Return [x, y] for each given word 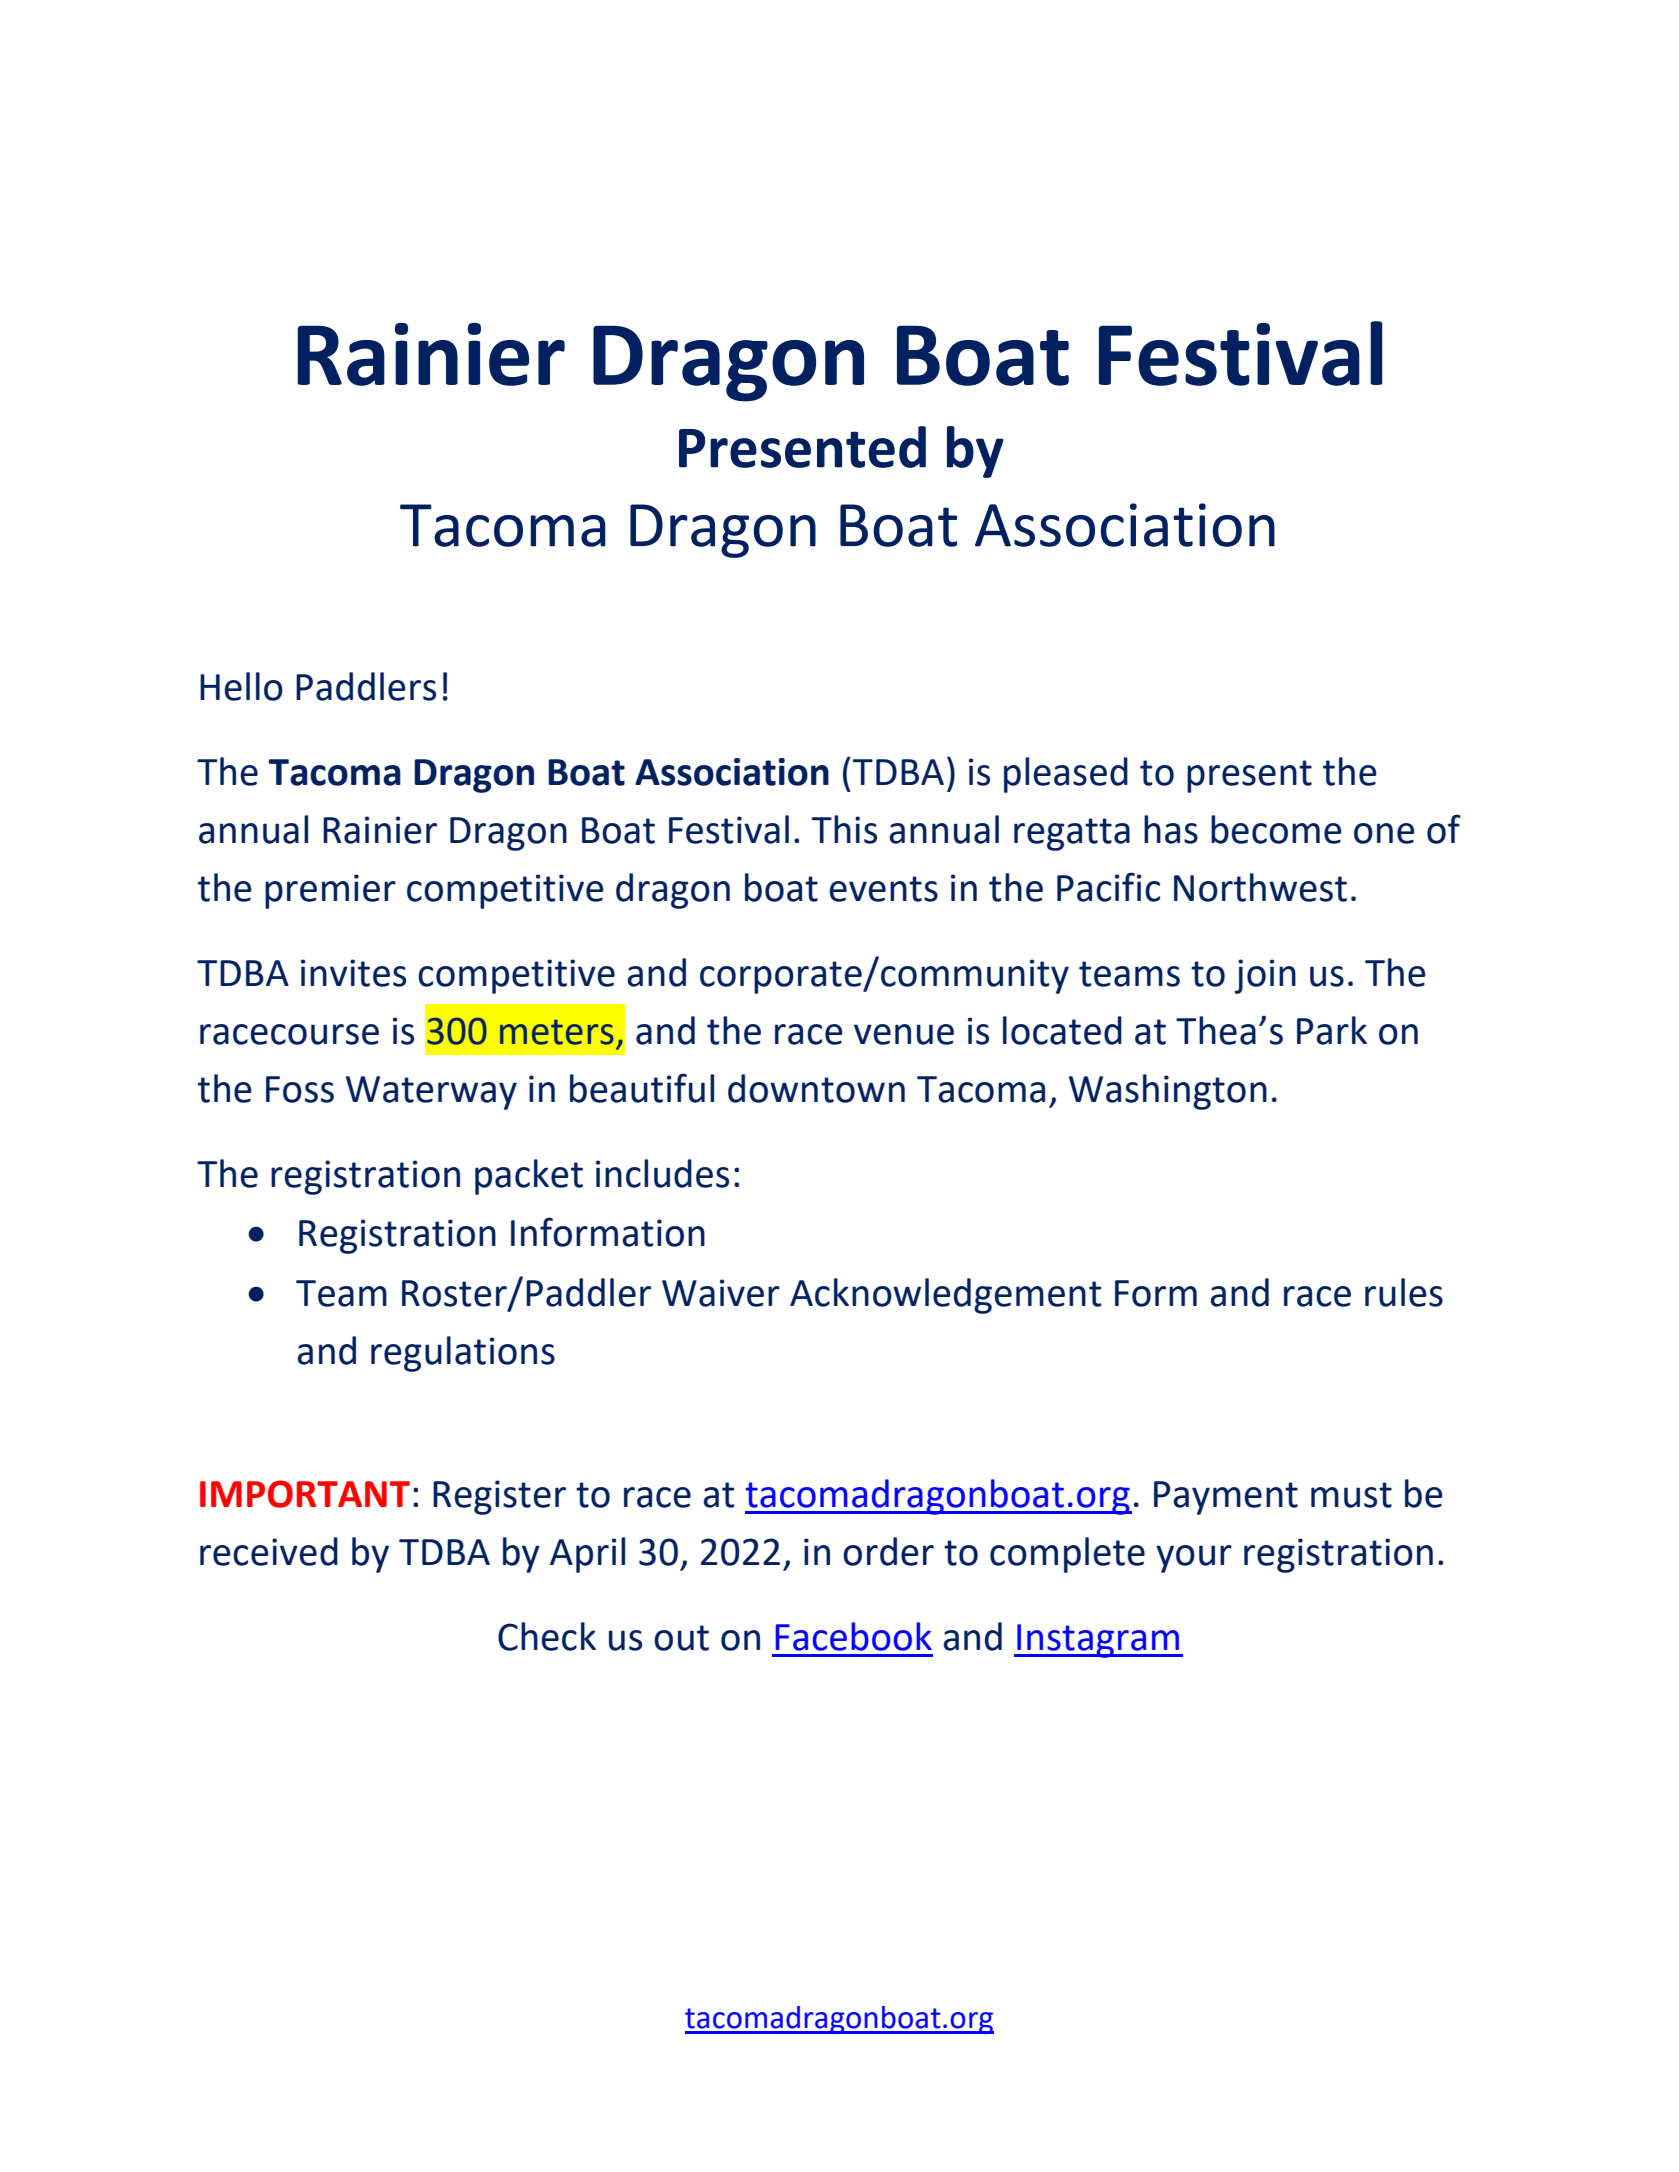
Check [547, 1636]
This [844, 829]
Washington [1168, 1092]
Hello [241, 686]
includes [662, 1173]
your [1194, 1559]
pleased [1066, 775]
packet [529, 1177]
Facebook [853, 1636]
